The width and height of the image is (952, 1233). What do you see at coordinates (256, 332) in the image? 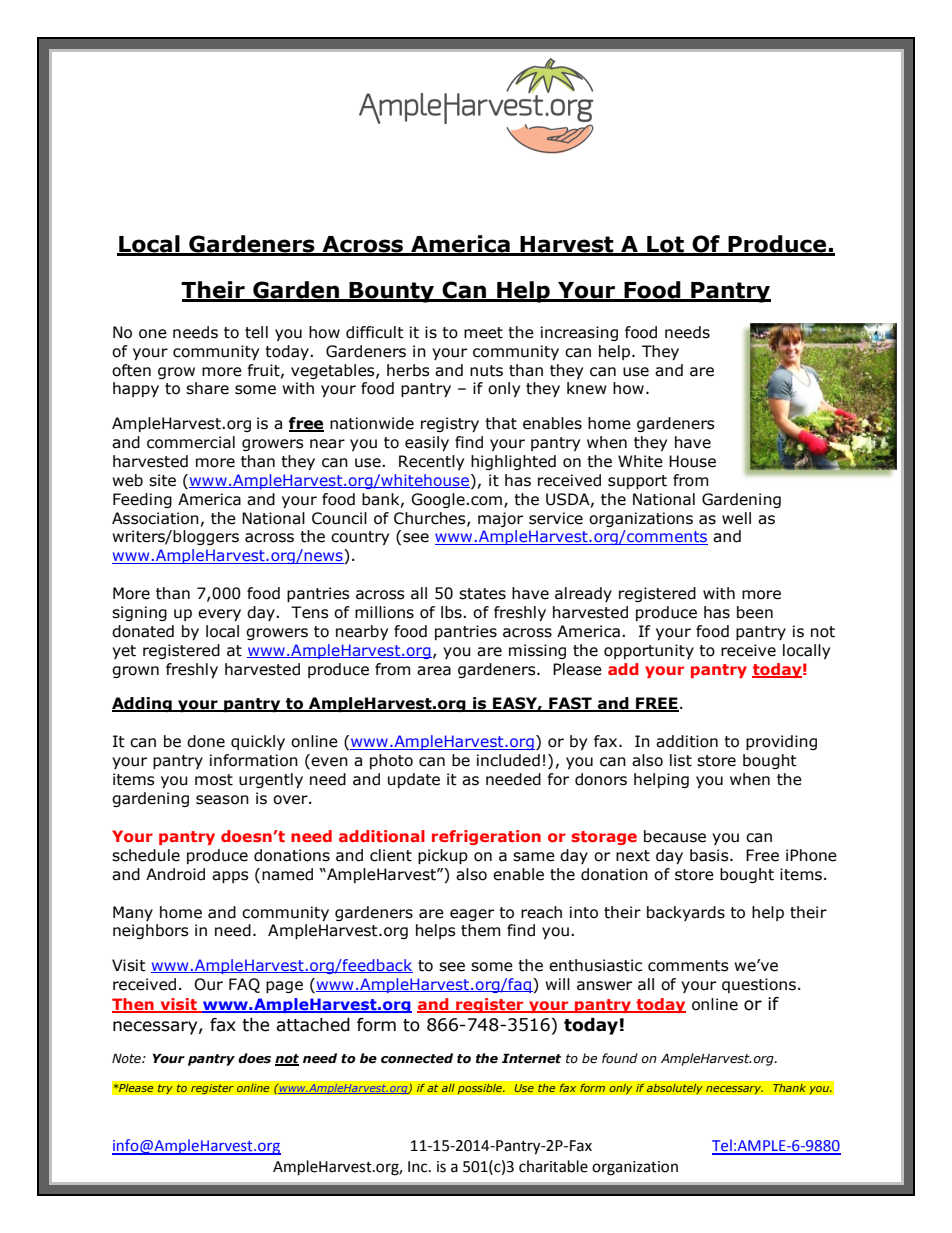
I see `tell` at bounding box center [256, 332].
